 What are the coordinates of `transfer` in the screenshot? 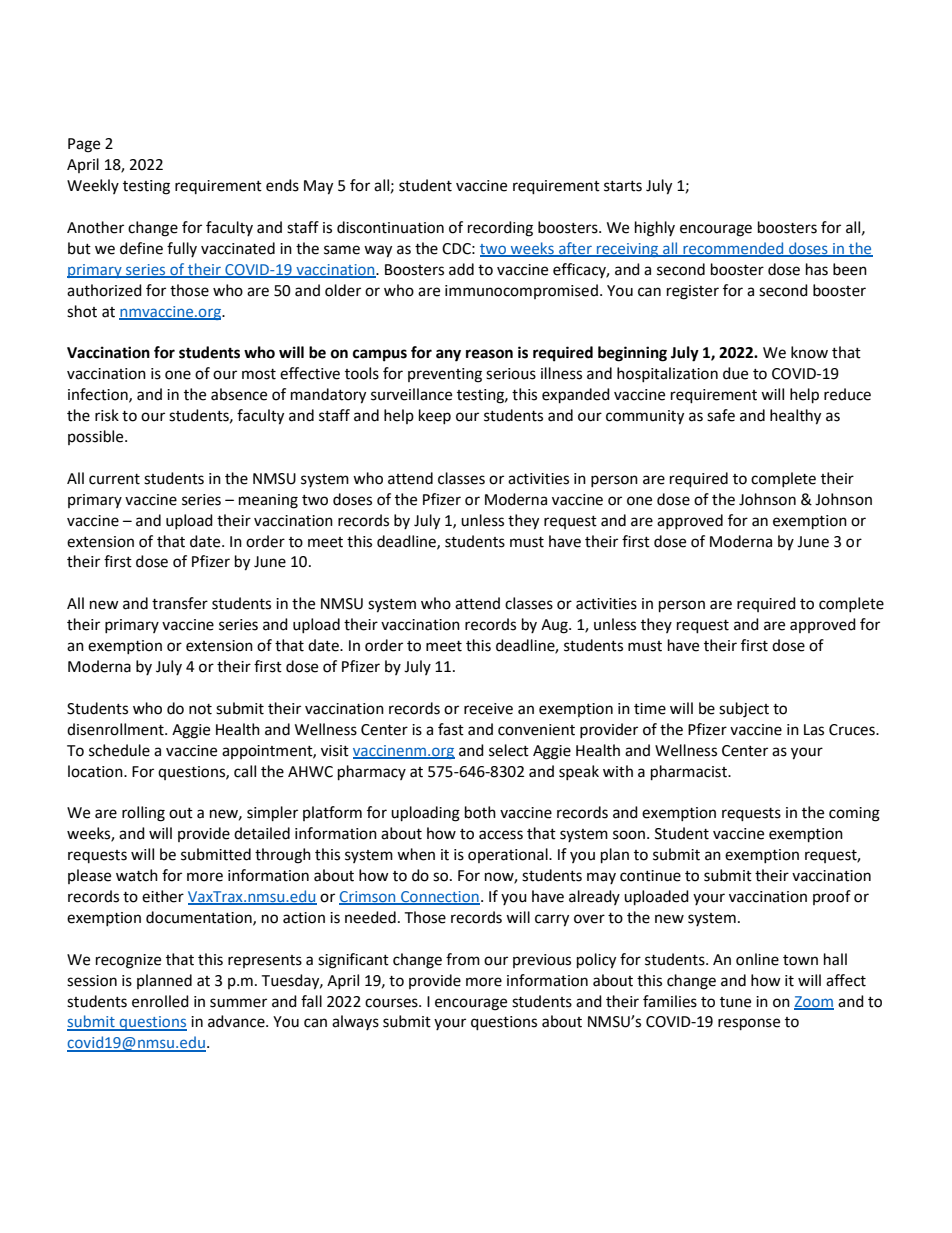 It's located at (180, 603).
